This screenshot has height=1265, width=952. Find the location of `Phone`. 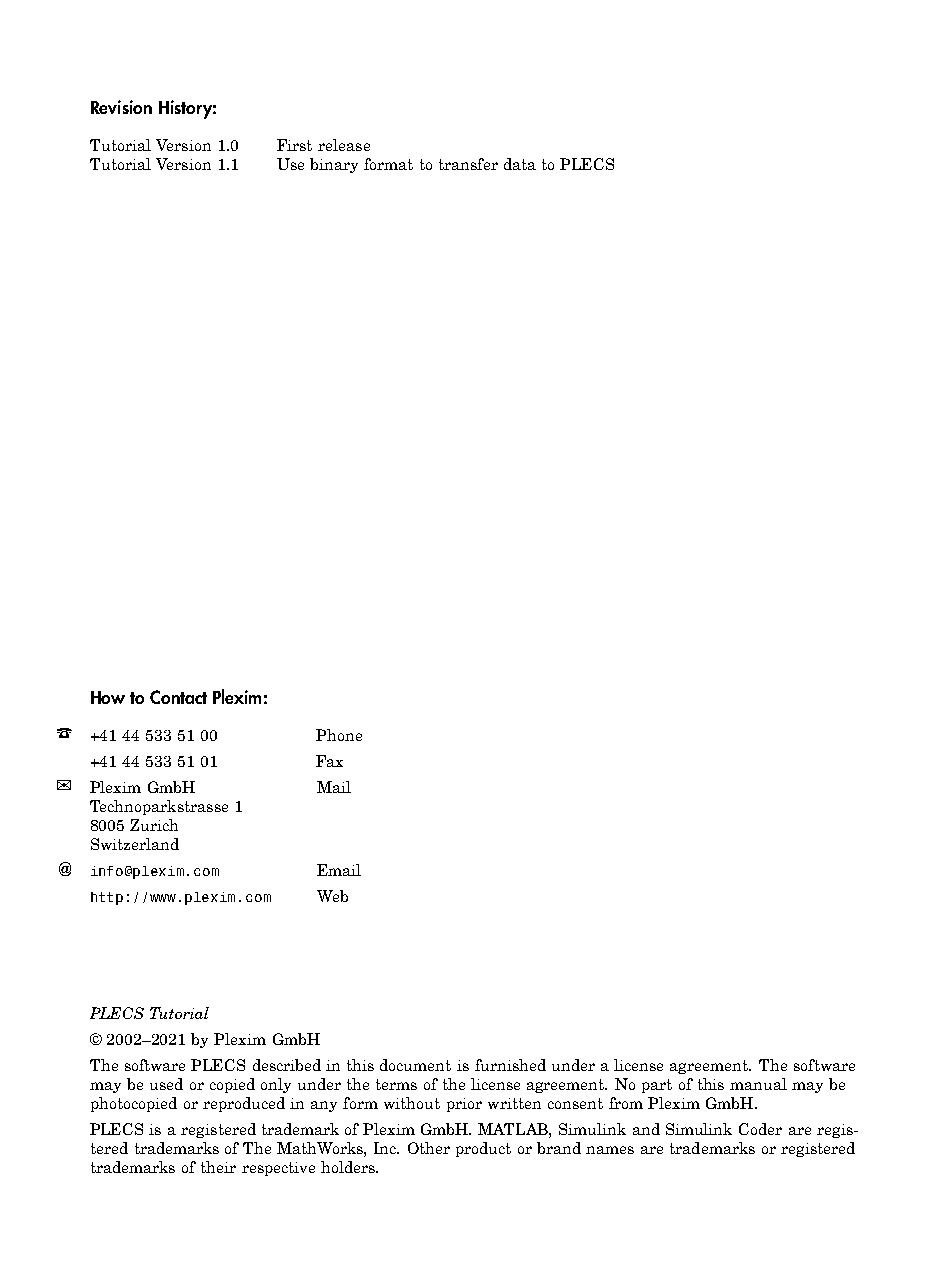

Phone is located at coordinates (339, 735).
